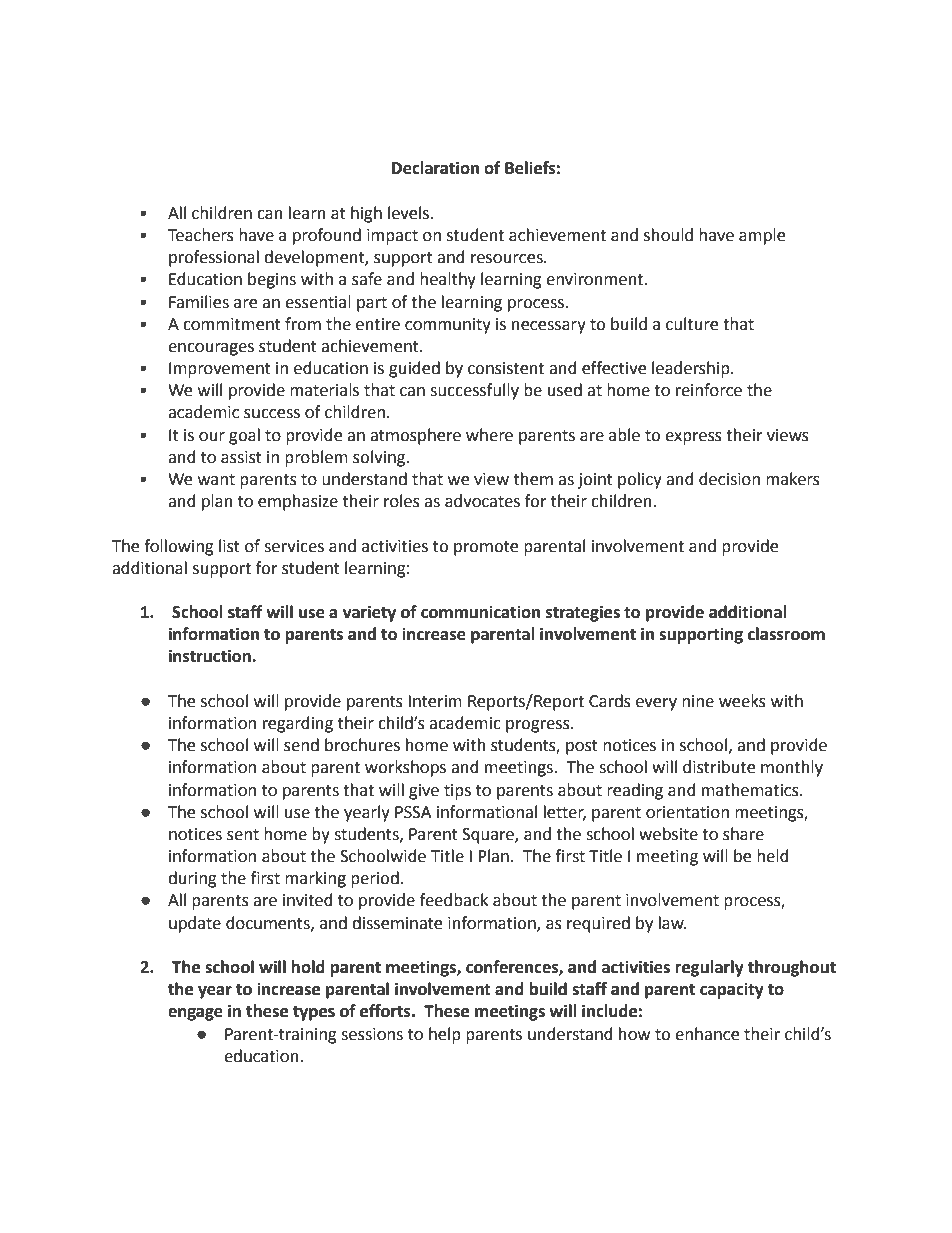  I want to click on tips, so click(457, 792).
